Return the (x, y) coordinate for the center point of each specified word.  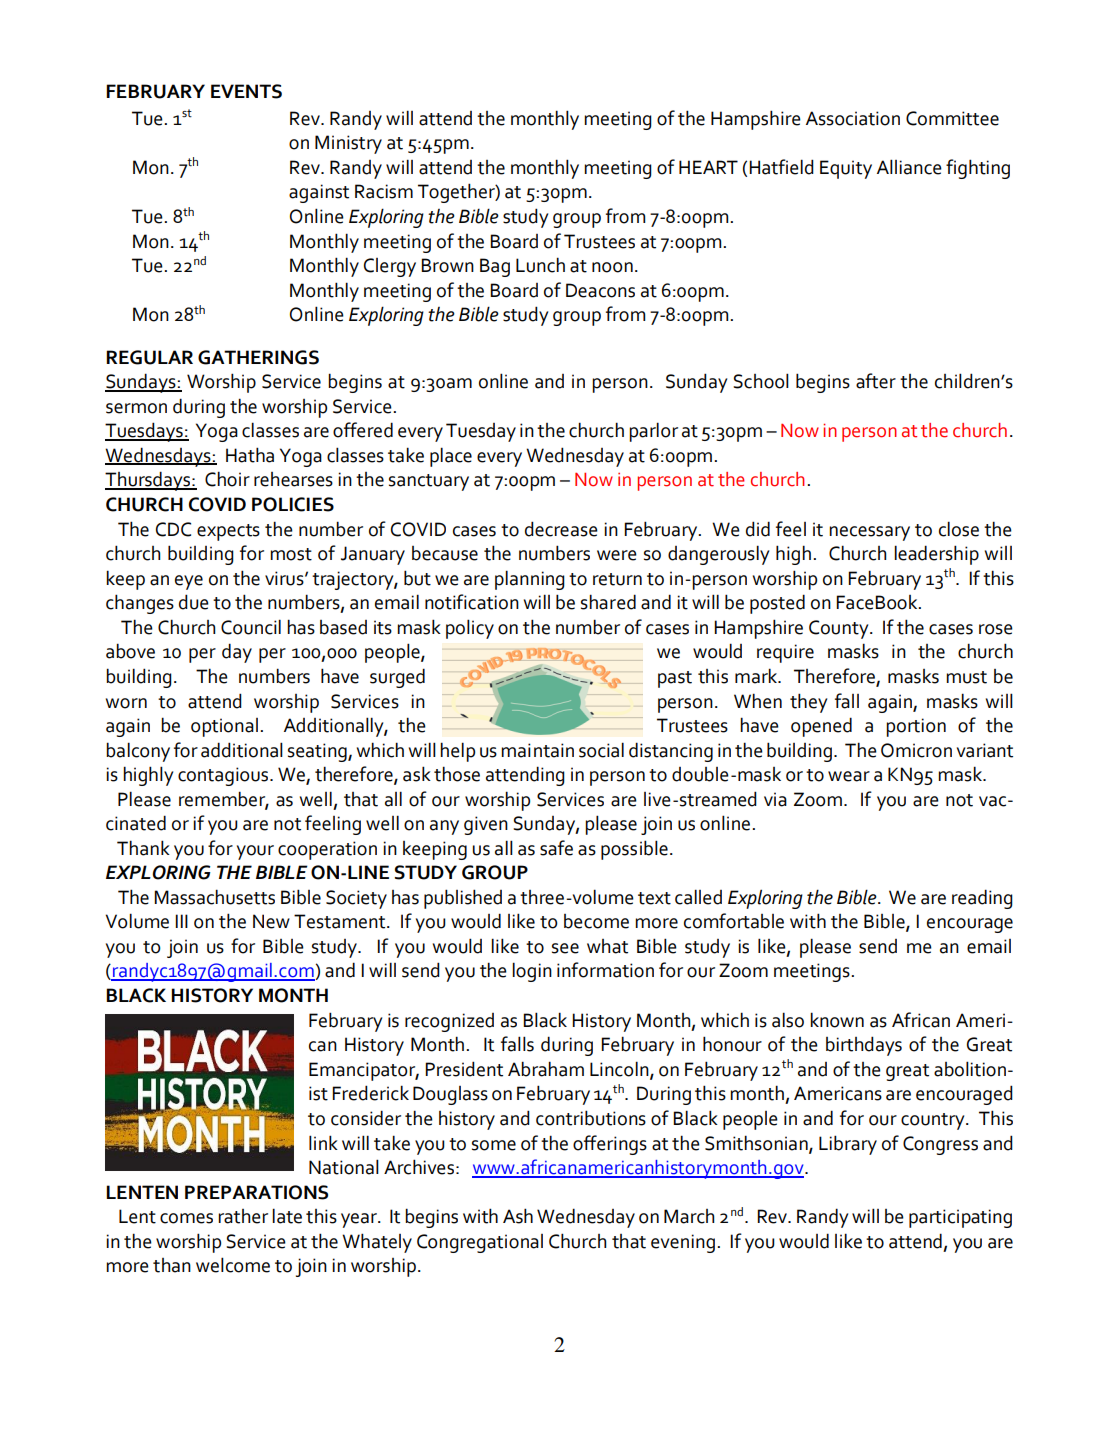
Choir (227, 479)
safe (556, 848)
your (255, 852)
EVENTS (246, 91)
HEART (708, 167)
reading (982, 899)
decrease (561, 529)
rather (243, 1216)
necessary (869, 533)
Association (853, 118)
